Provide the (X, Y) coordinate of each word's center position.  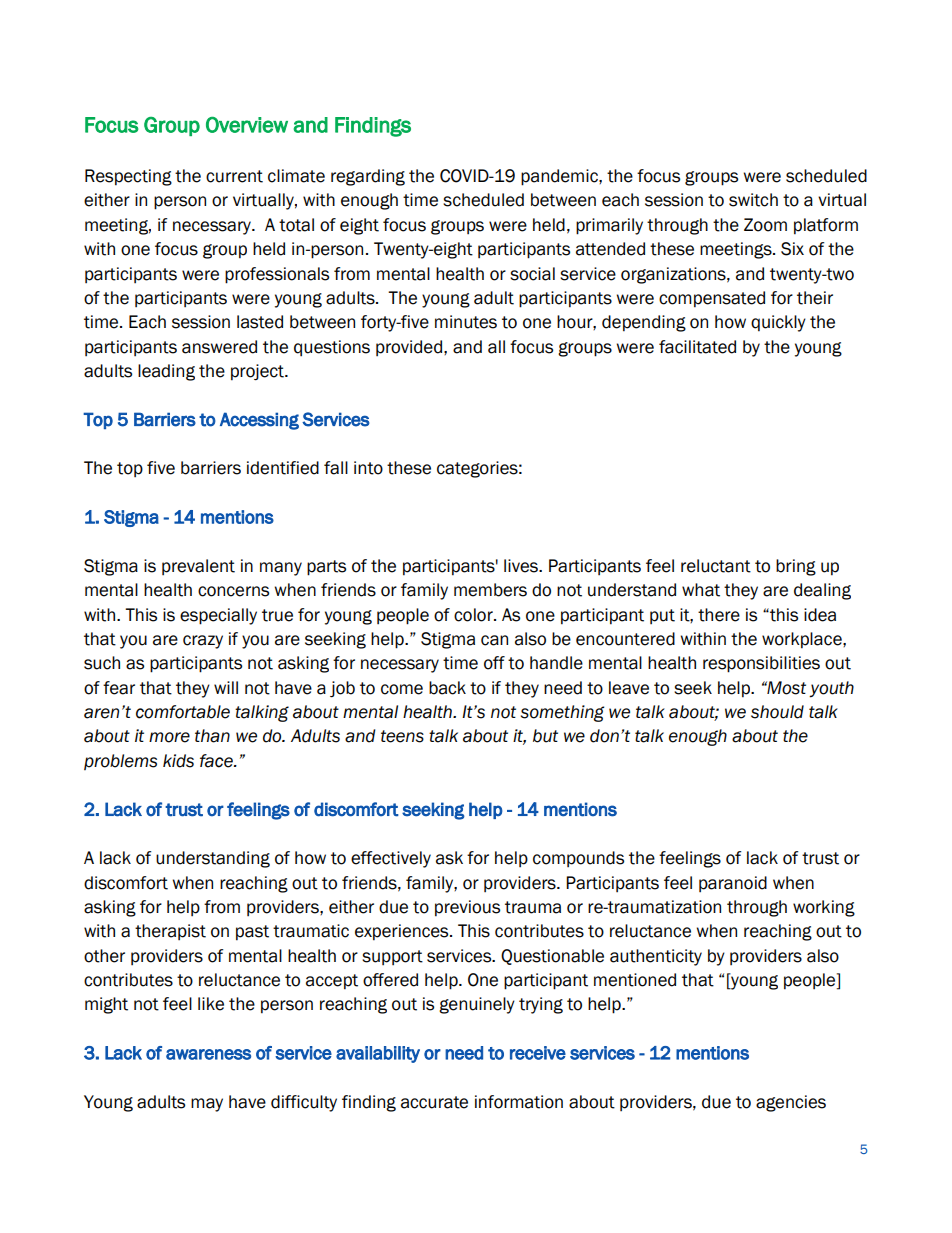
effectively (391, 859)
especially (218, 616)
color (474, 615)
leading (166, 372)
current (234, 176)
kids (178, 761)
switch (753, 200)
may (207, 1105)
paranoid (733, 884)
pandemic (560, 177)
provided (409, 348)
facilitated (697, 347)
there (719, 615)
